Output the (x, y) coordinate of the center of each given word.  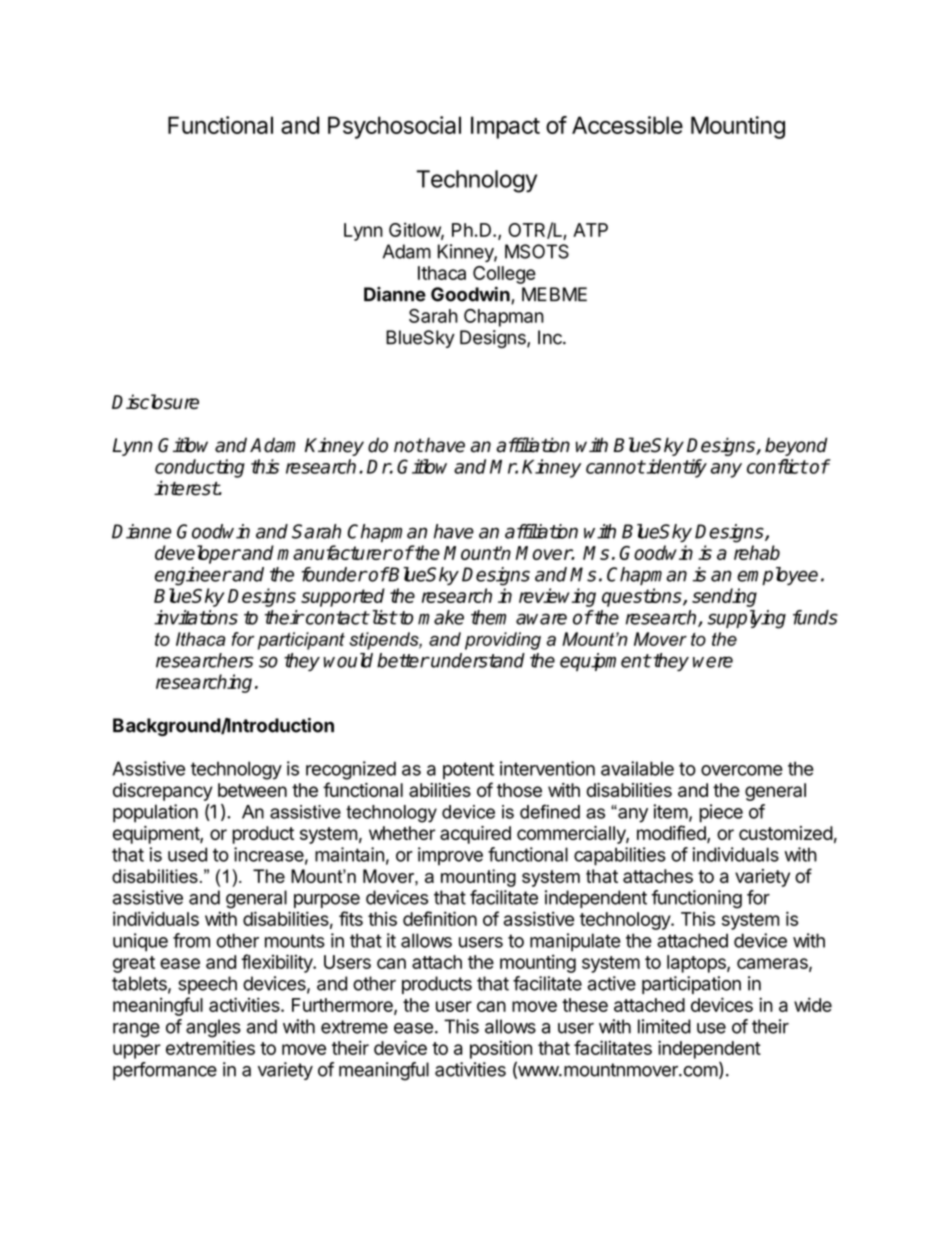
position (501, 1049)
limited (664, 1026)
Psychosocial (394, 127)
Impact (505, 127)
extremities (210, 1047)
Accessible (627, 125)
